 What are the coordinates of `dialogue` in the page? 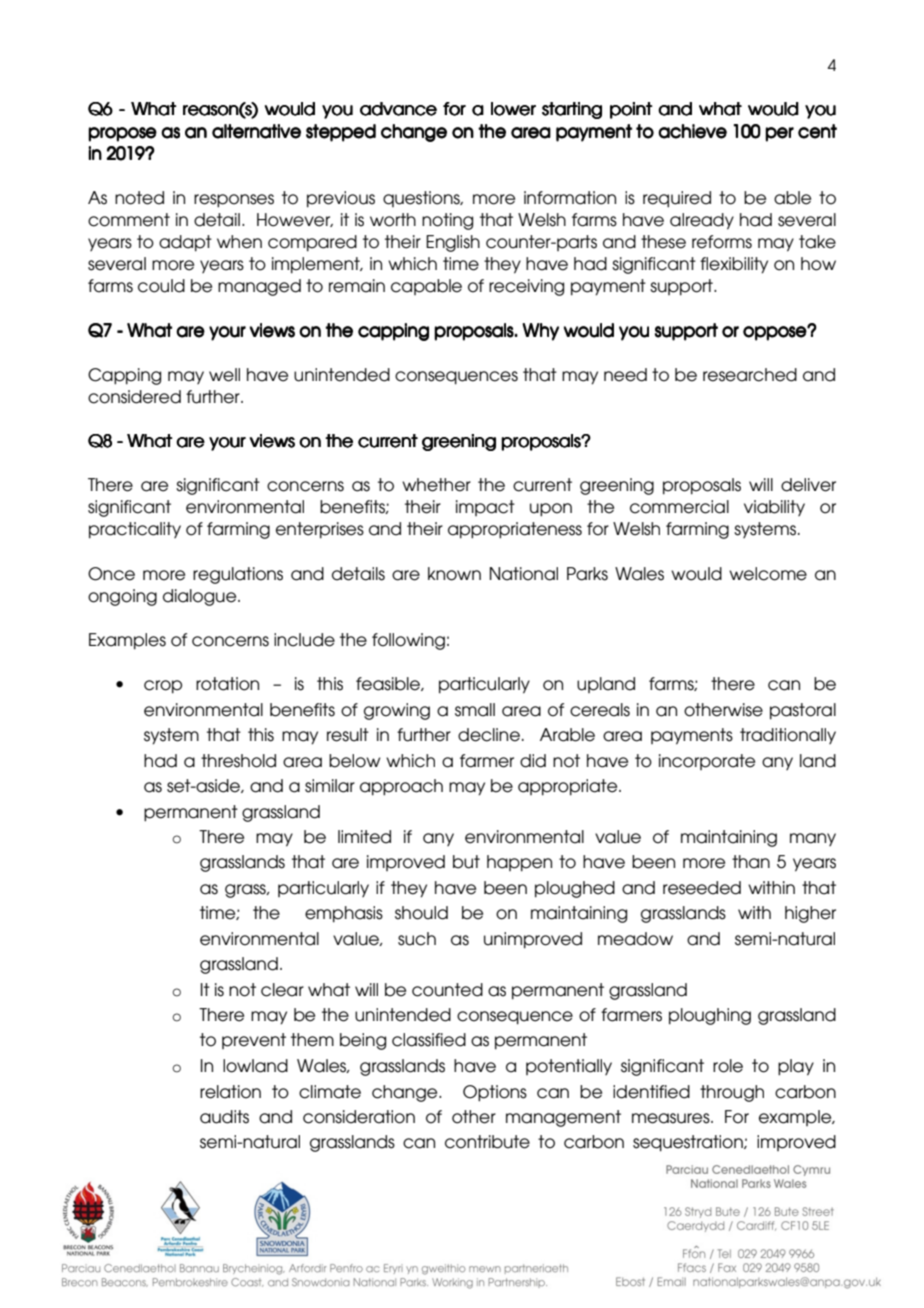 It's located at (201, 597).
